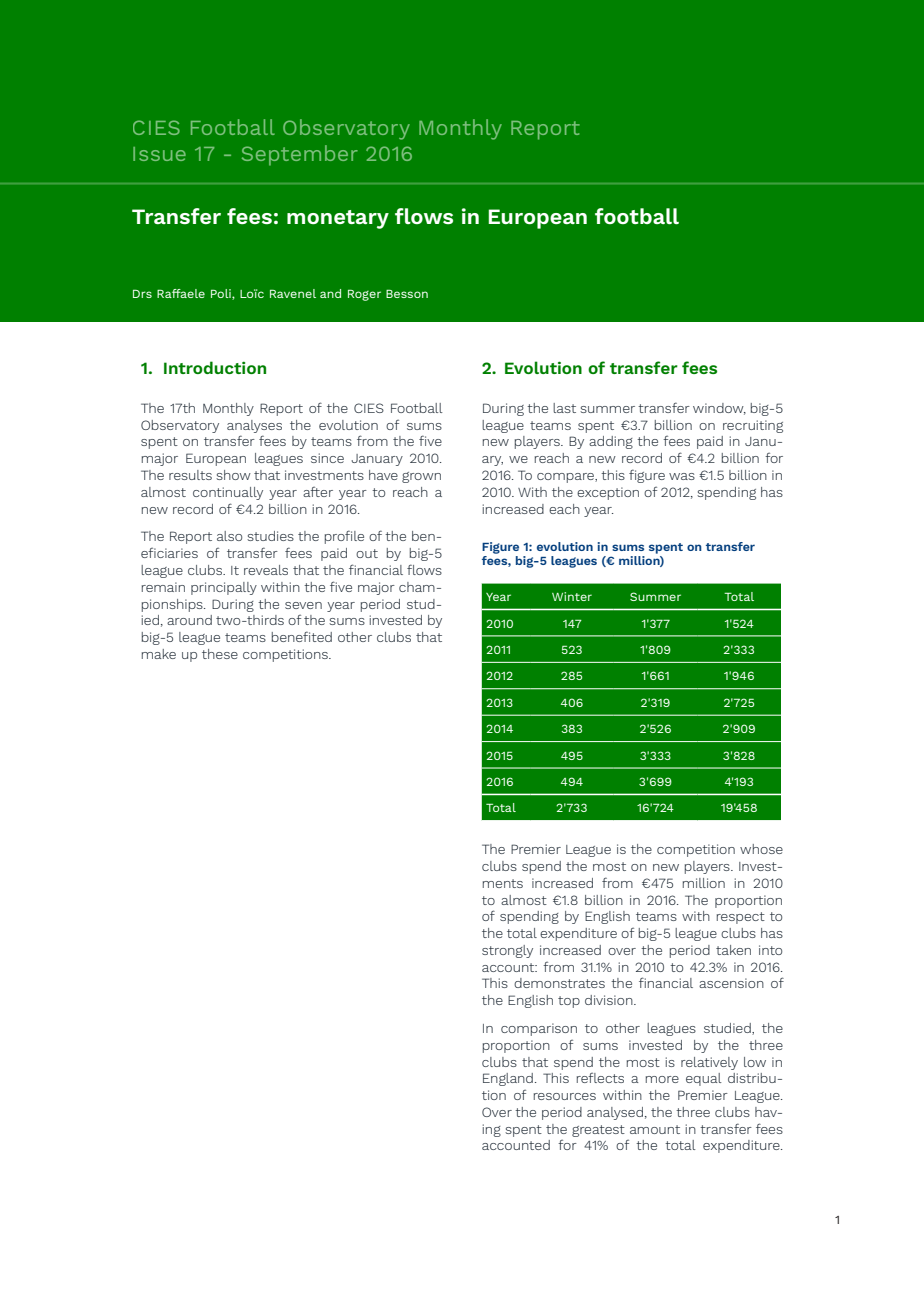  What do you see at coordinates (220, 654) in the page?
I see `these` at bounding box center [220, 654].
